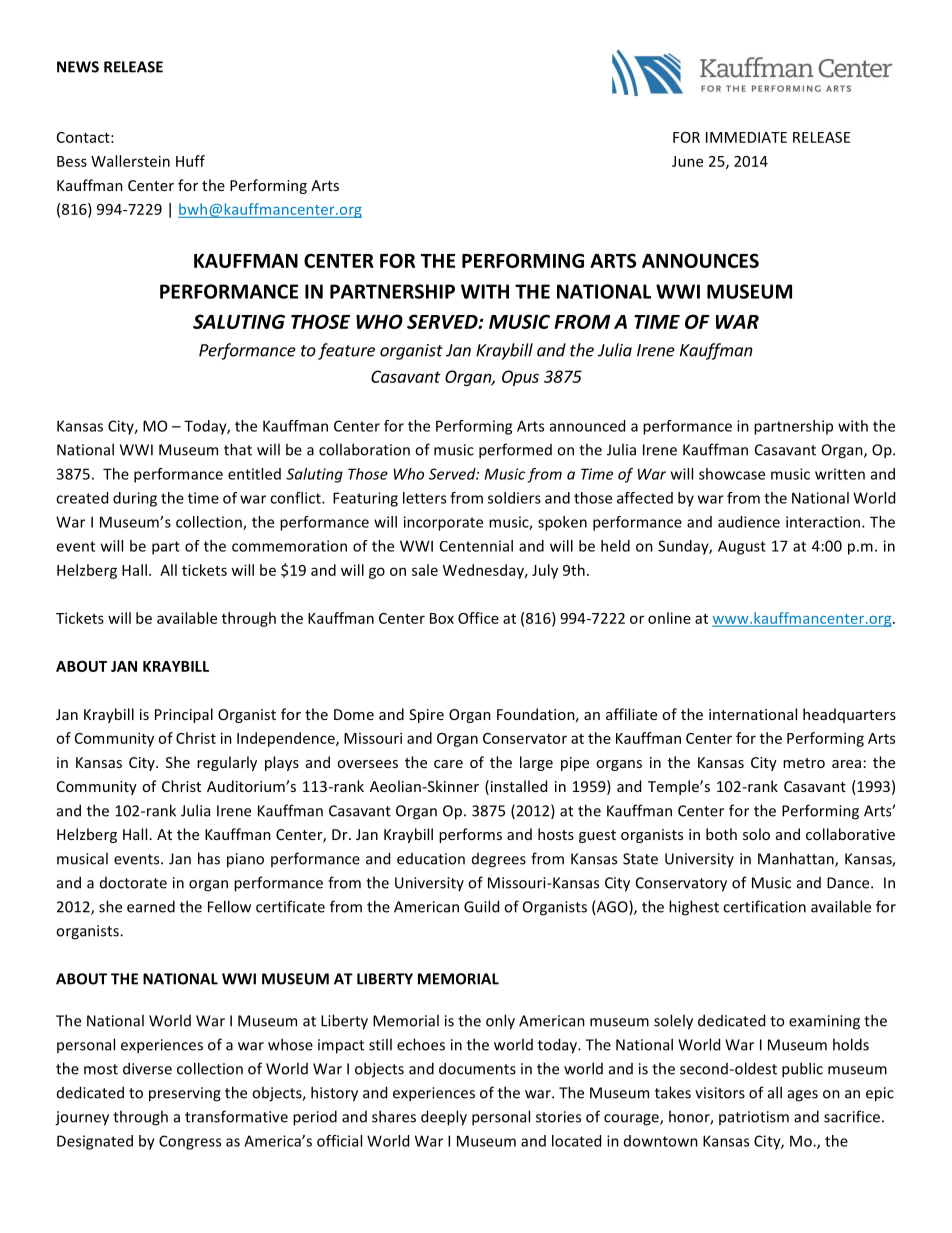  Describe the element at coordinates (185, 1094) in the page. I see `preserving` at that location.
